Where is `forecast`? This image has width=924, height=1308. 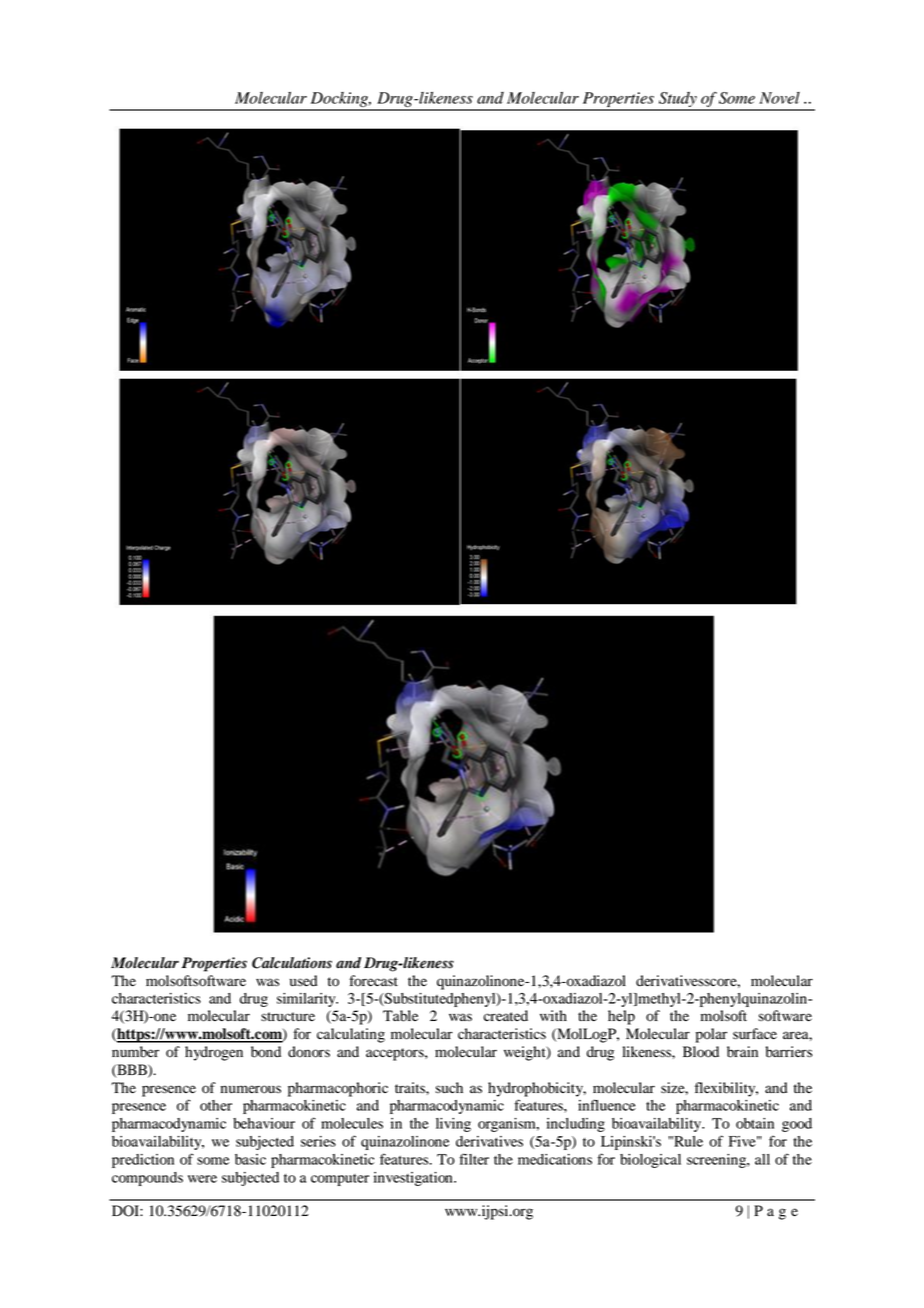 forecast is located at coordinates (373, 981).
